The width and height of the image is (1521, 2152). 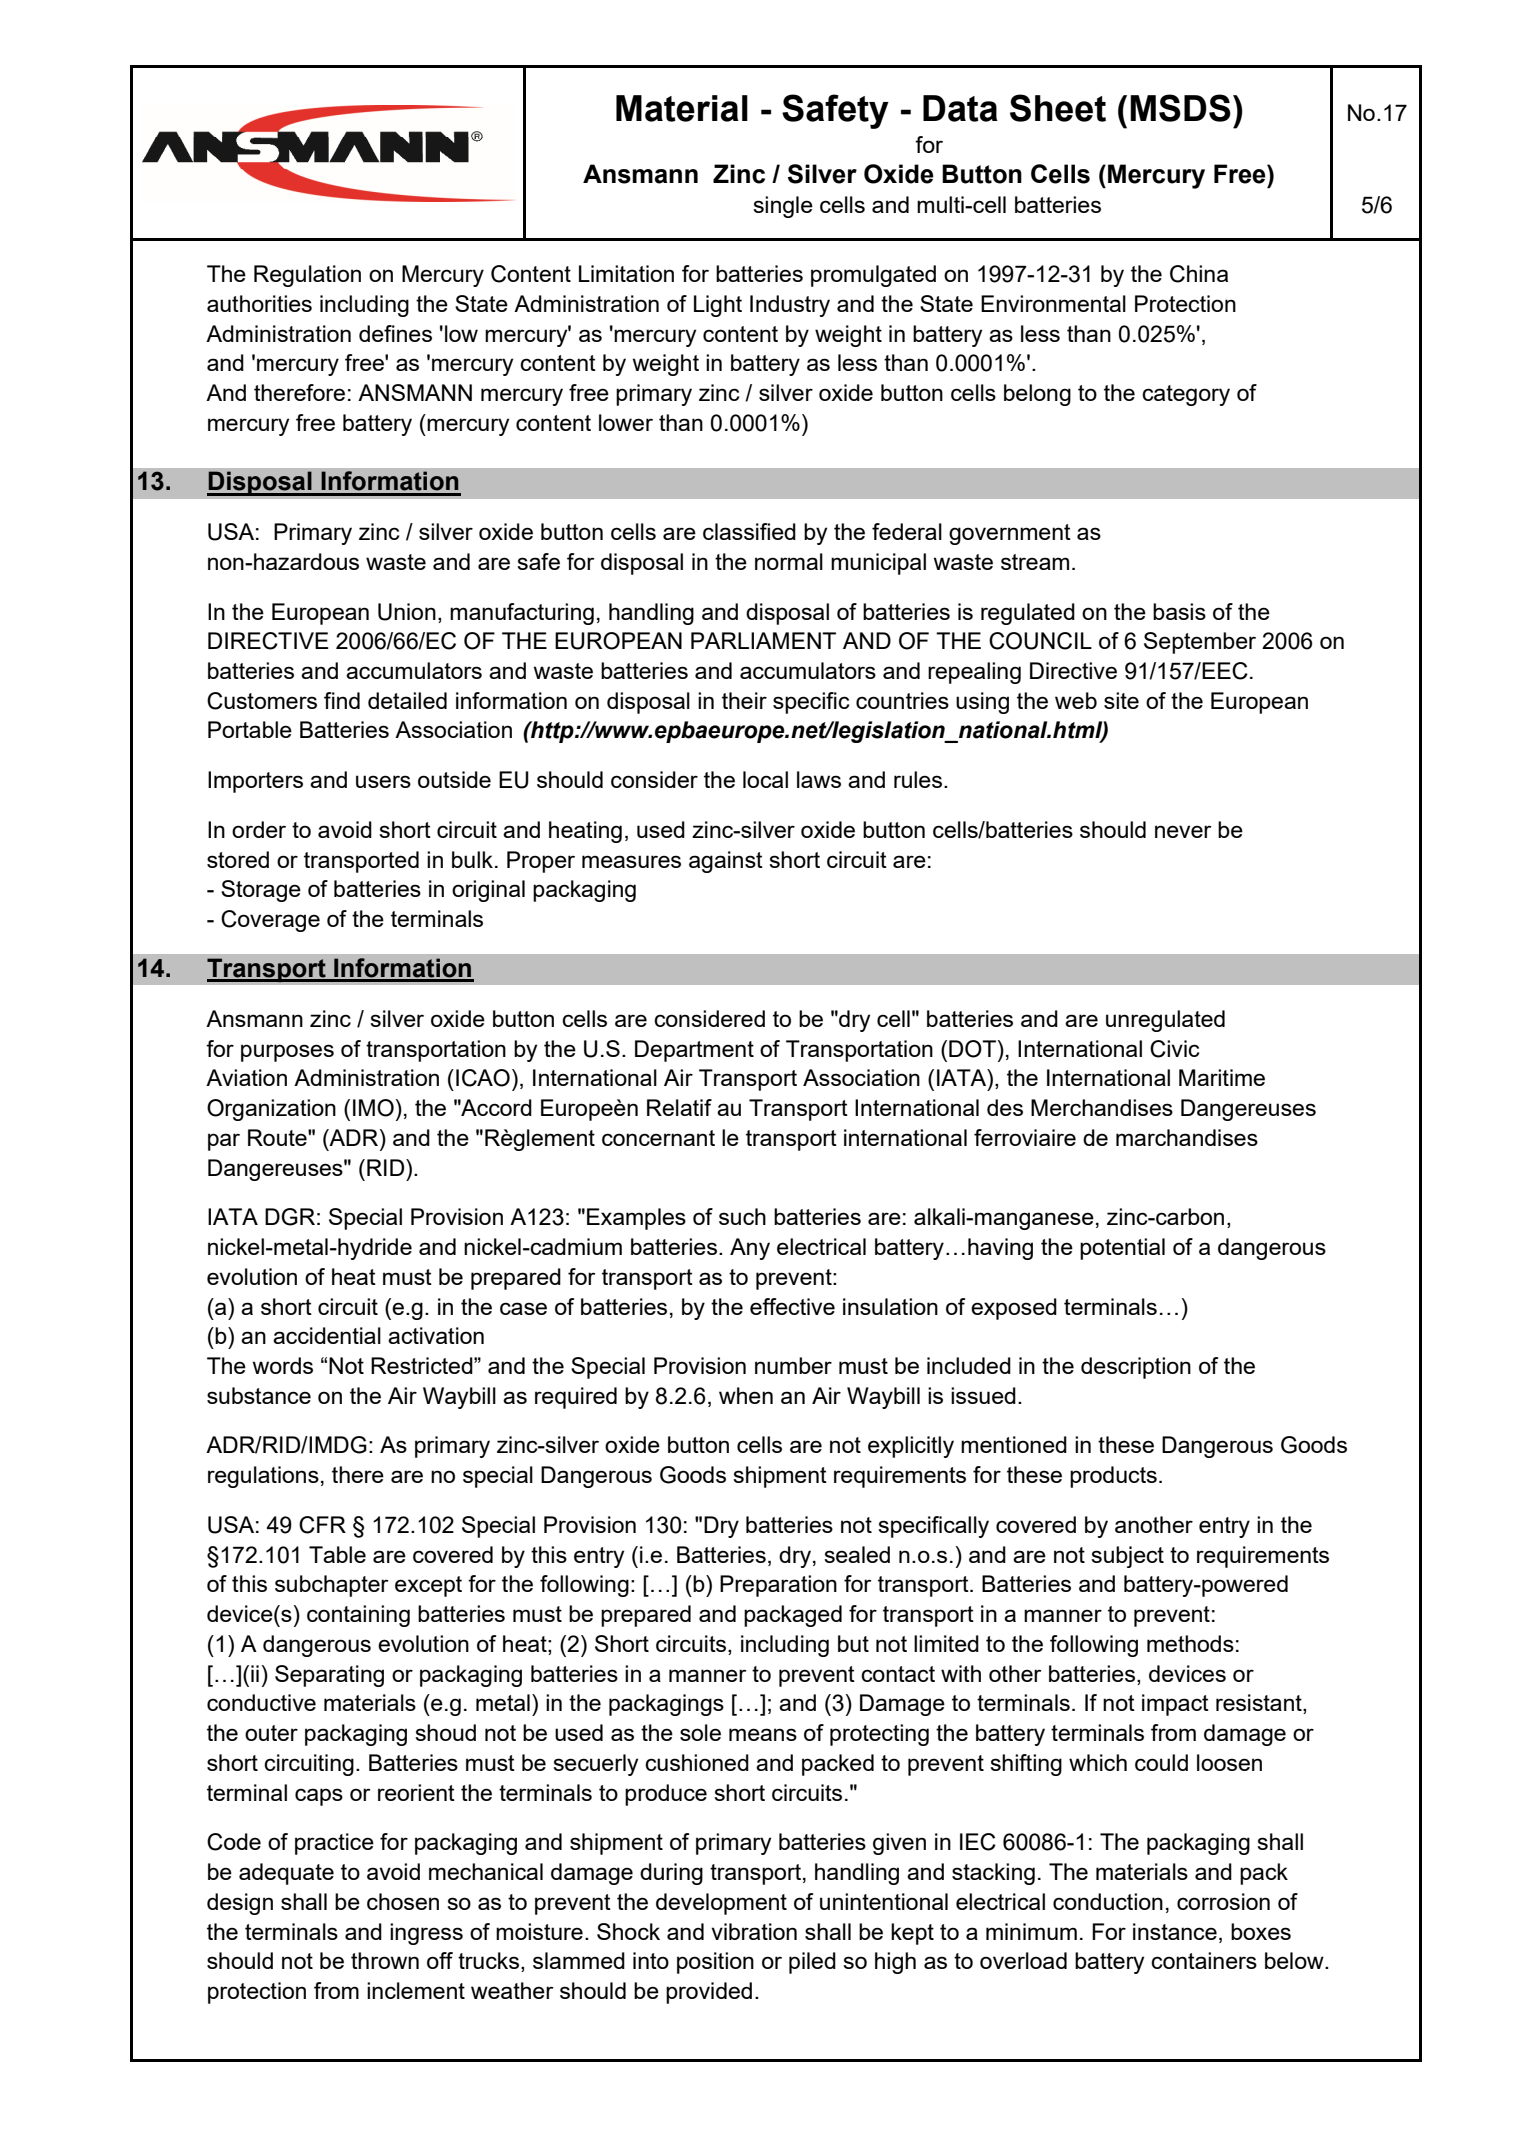 I want to click on activation, so click(x=436, y=1335).
